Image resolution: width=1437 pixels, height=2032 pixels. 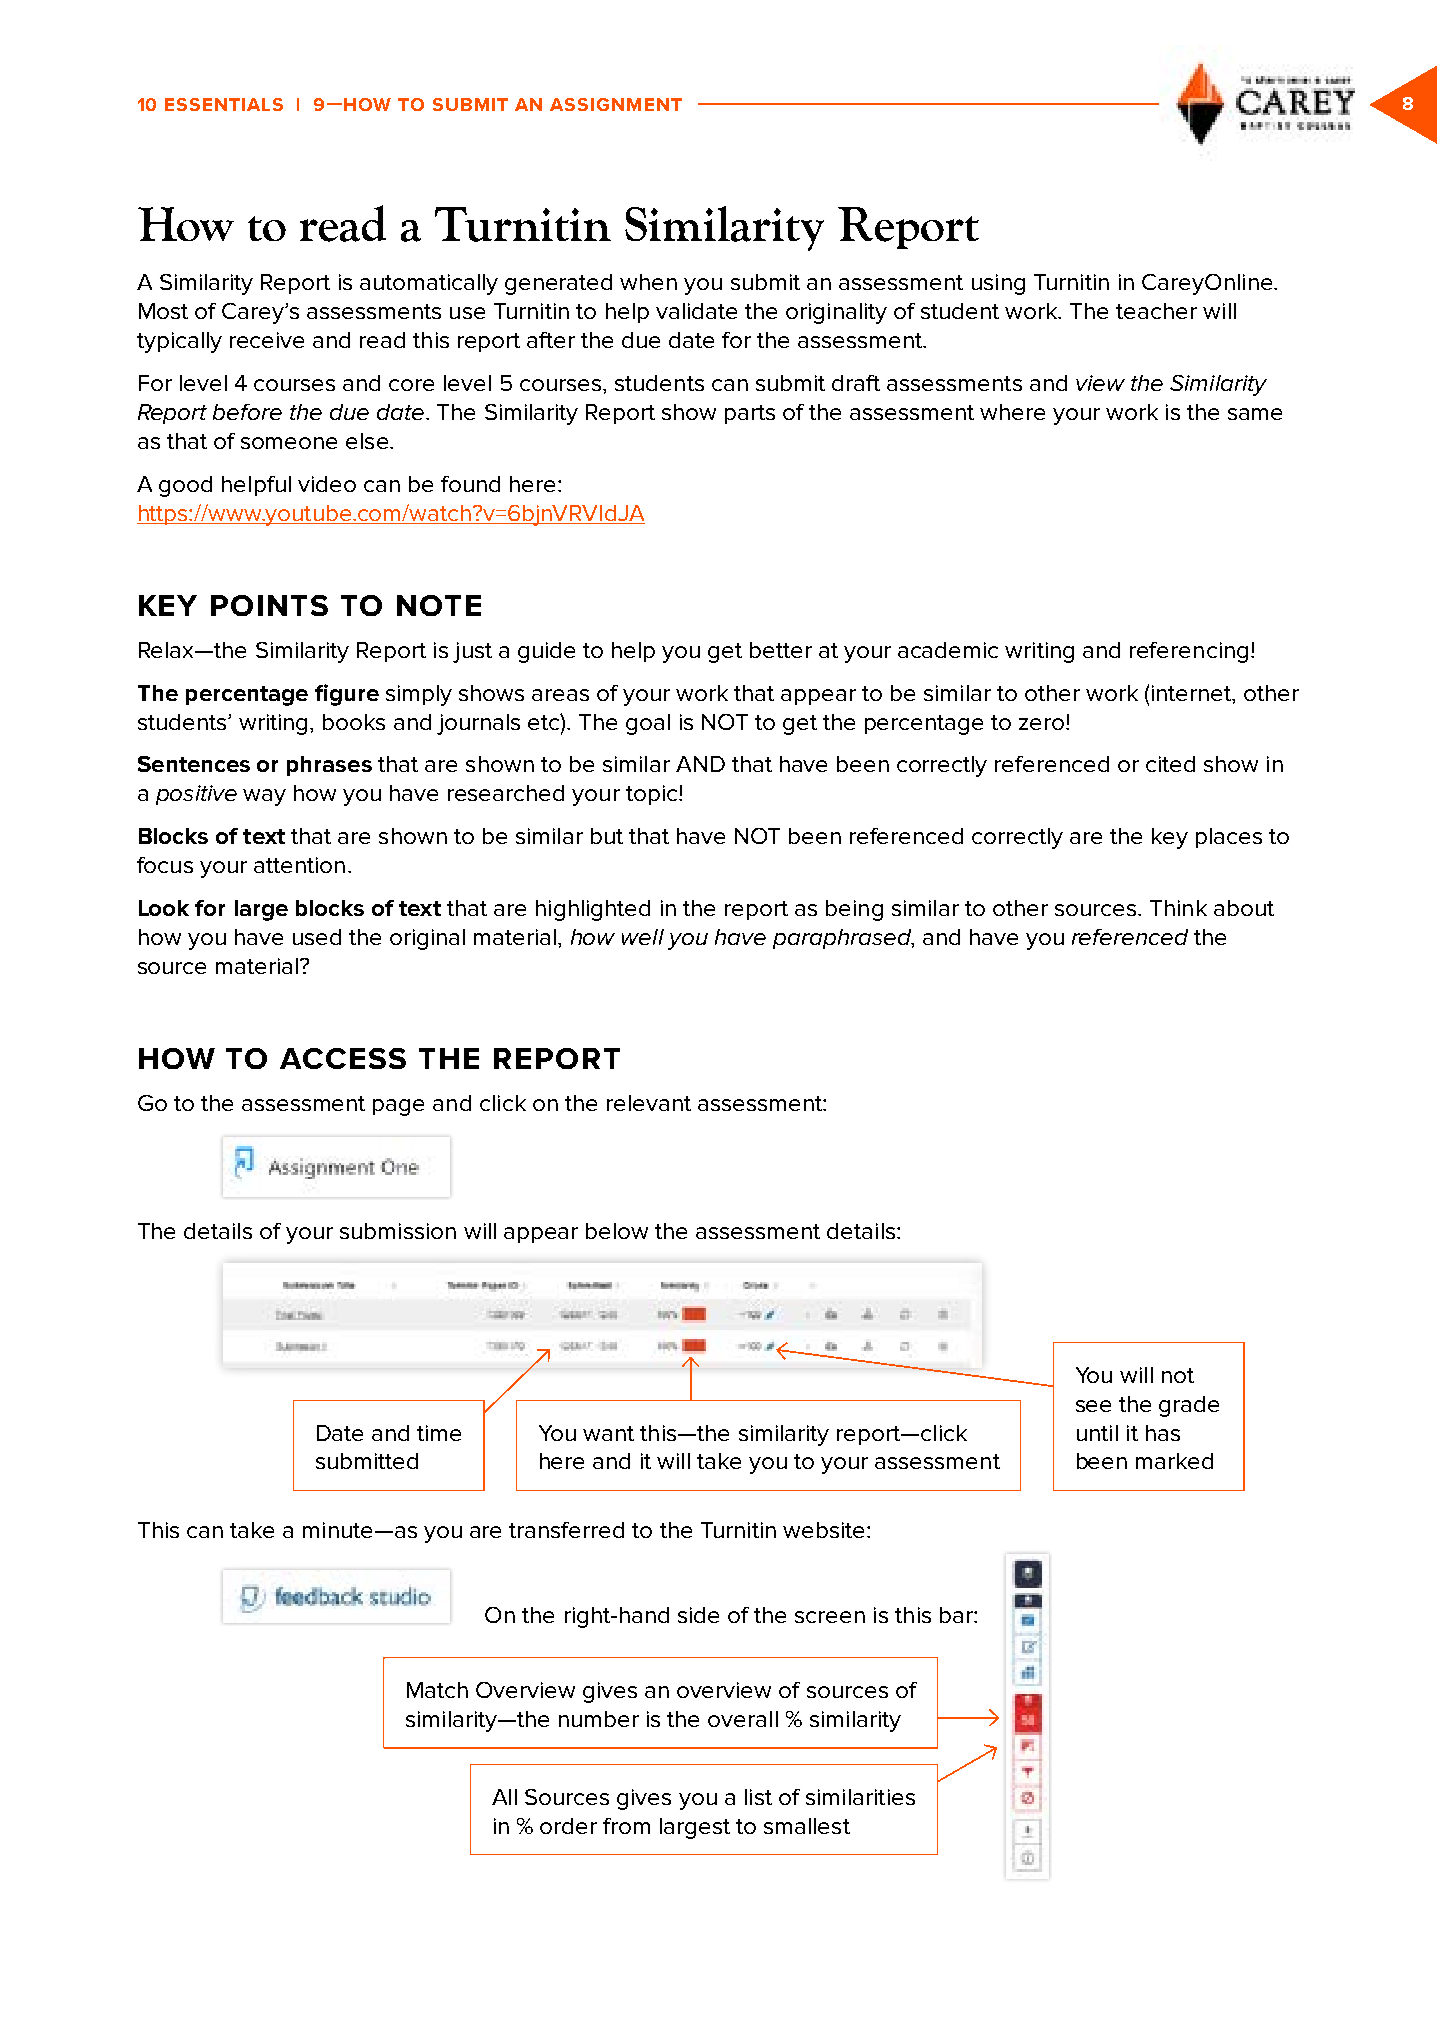 What do you see at coordinates (1156, 311) in the screenshot?
I see `teacher` at bounding box center [1156, 311].
